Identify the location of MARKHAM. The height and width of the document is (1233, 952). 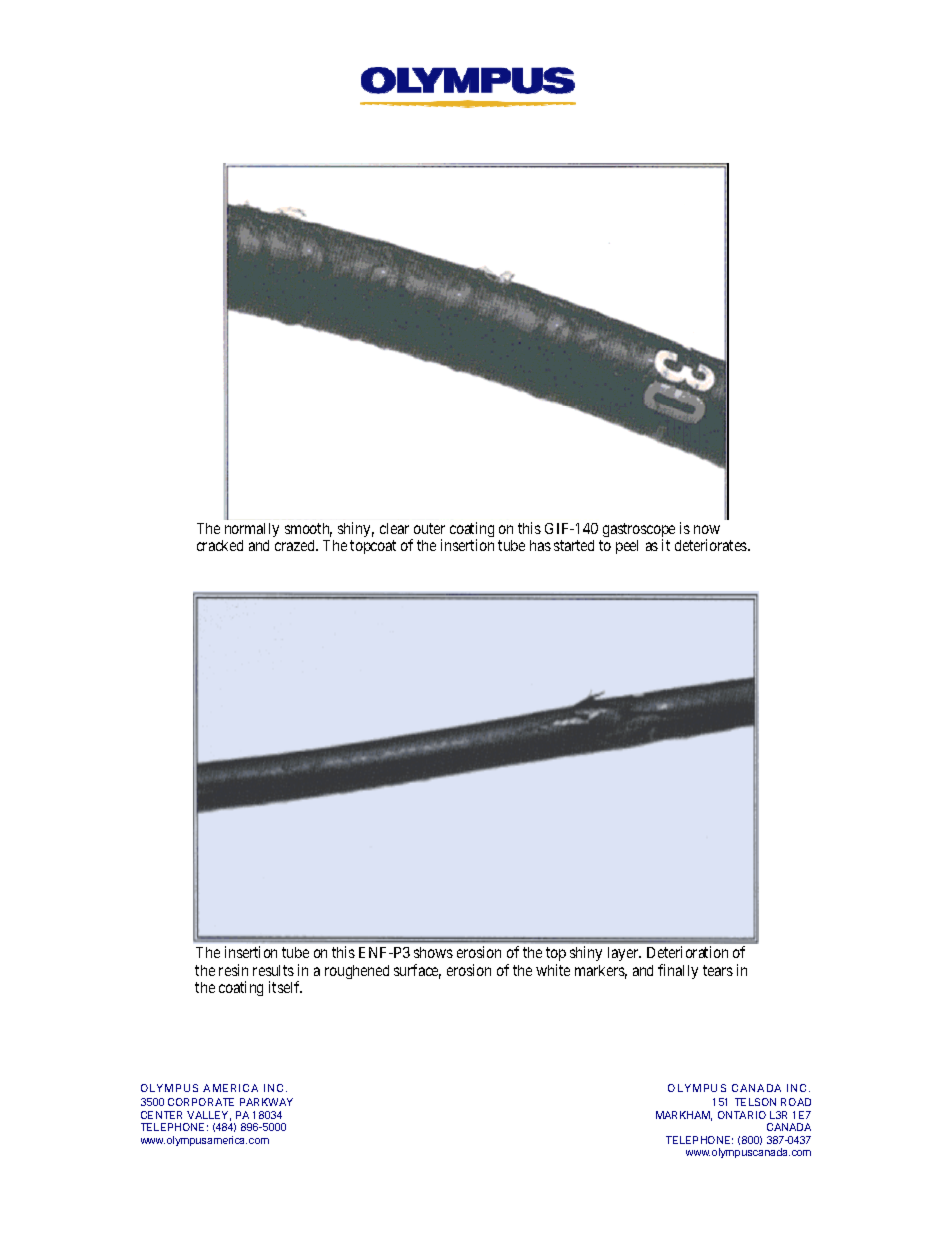
(684, 1116).
